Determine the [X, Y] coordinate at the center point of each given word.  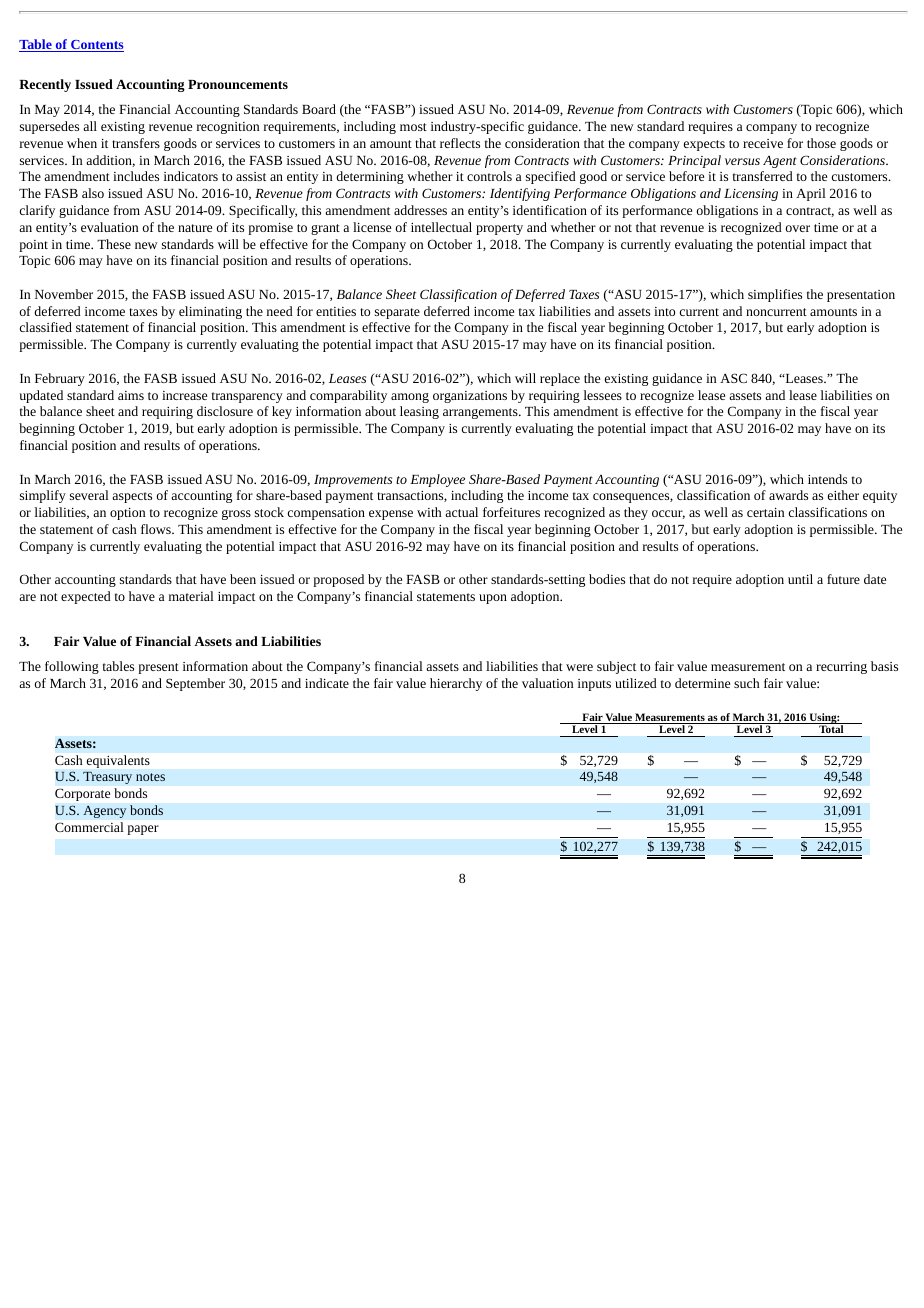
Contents [96, 46]
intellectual [441, 227]
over [798, 228]
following [72, 667]
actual [461, 512]
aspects [132, 497]
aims [131, 395]
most [413, 127]
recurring [841, 668]
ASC [733, 378]
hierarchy [456, 684]
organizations [470, 397]
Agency [105, 811]
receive [763, 143]
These [114, 244]
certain [765, 512]
